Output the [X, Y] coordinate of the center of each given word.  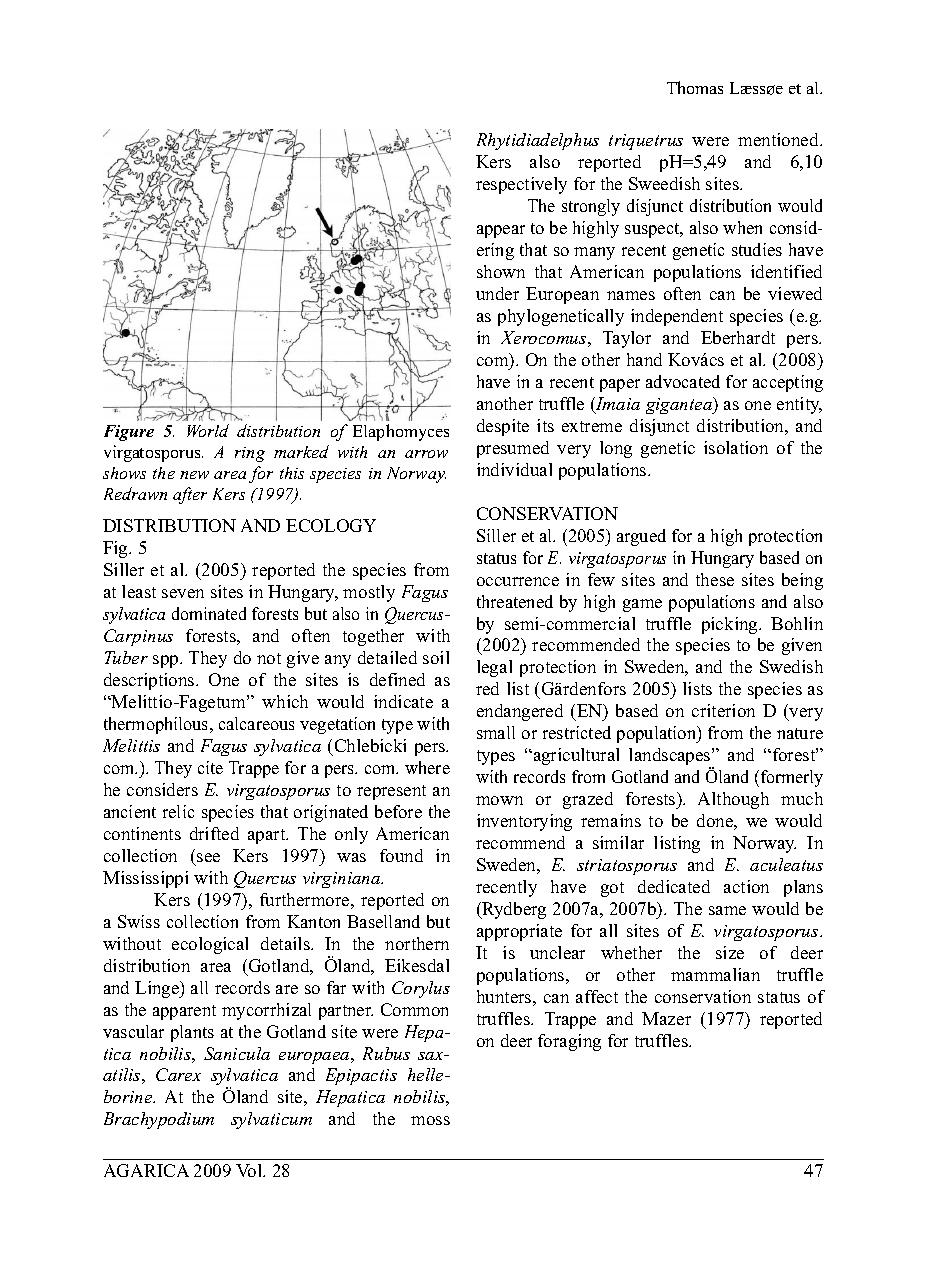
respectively [521, 185]
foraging [569, 1042]
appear [501, 231]
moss [430, 1120]
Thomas [695, 87]
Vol [250, 1170]
